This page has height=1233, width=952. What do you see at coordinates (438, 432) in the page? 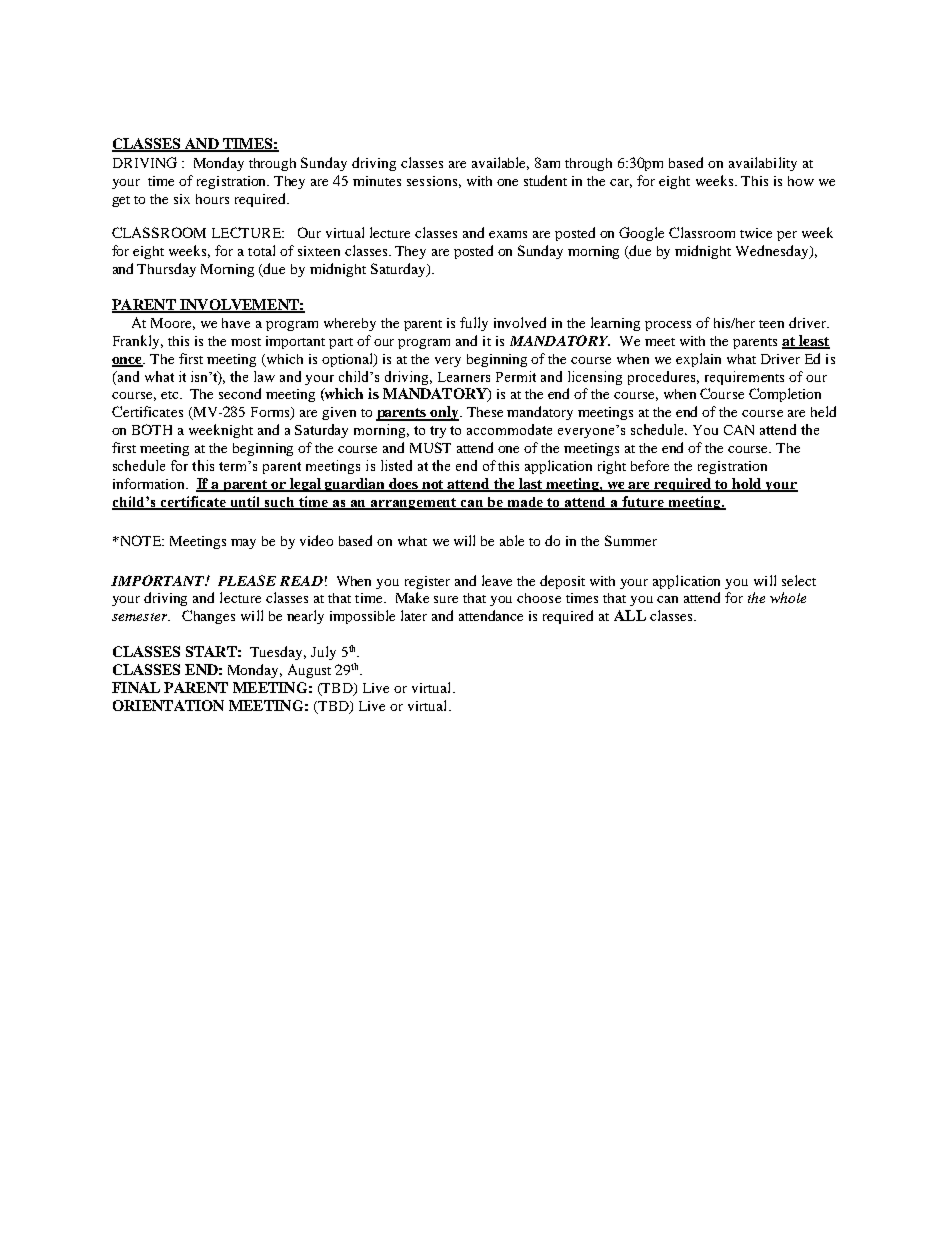
I see `try` at bounding box center [438, 432].
